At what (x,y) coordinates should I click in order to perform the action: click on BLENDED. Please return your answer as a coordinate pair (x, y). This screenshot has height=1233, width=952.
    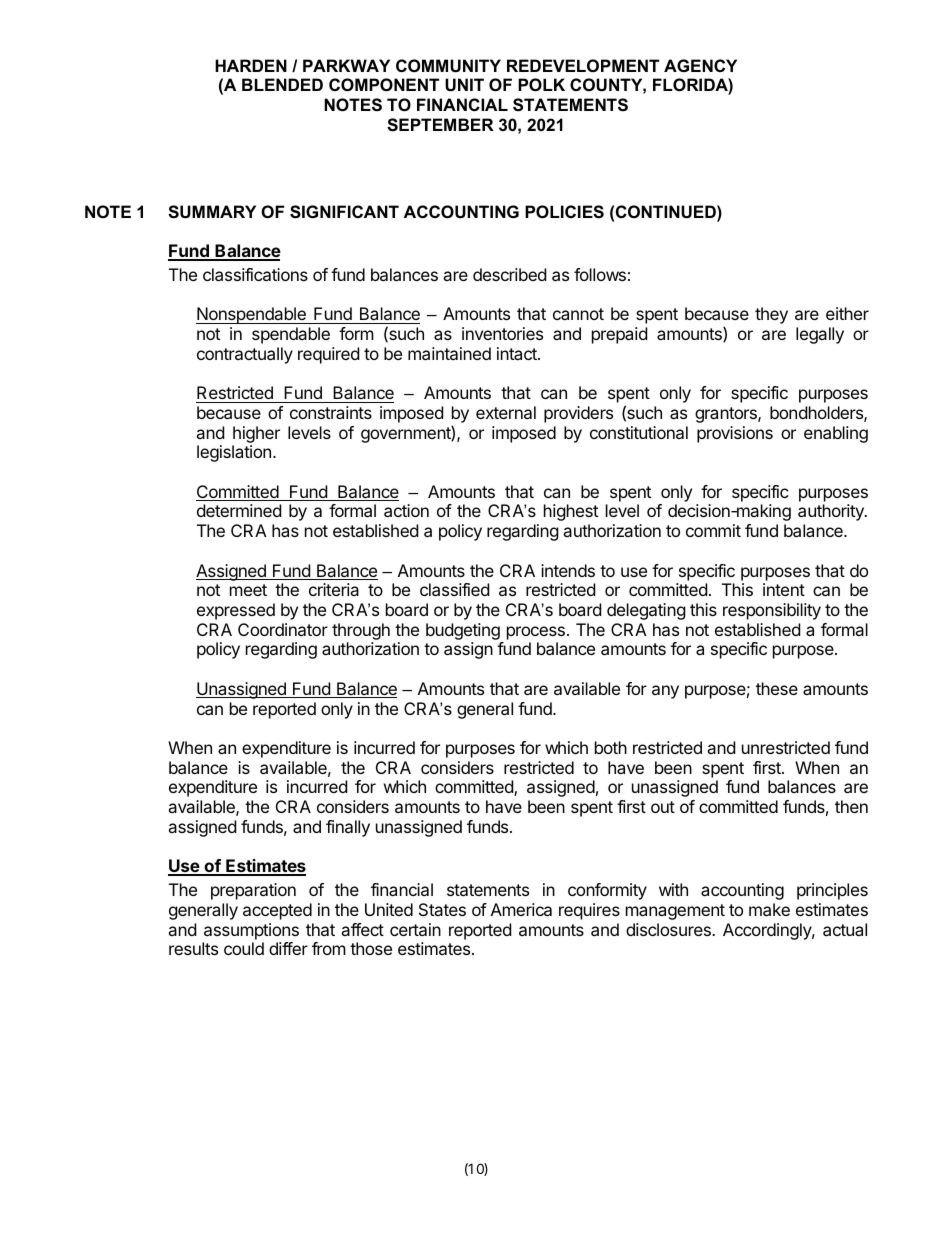
    Looking at the image, I should click on (282, 84).
